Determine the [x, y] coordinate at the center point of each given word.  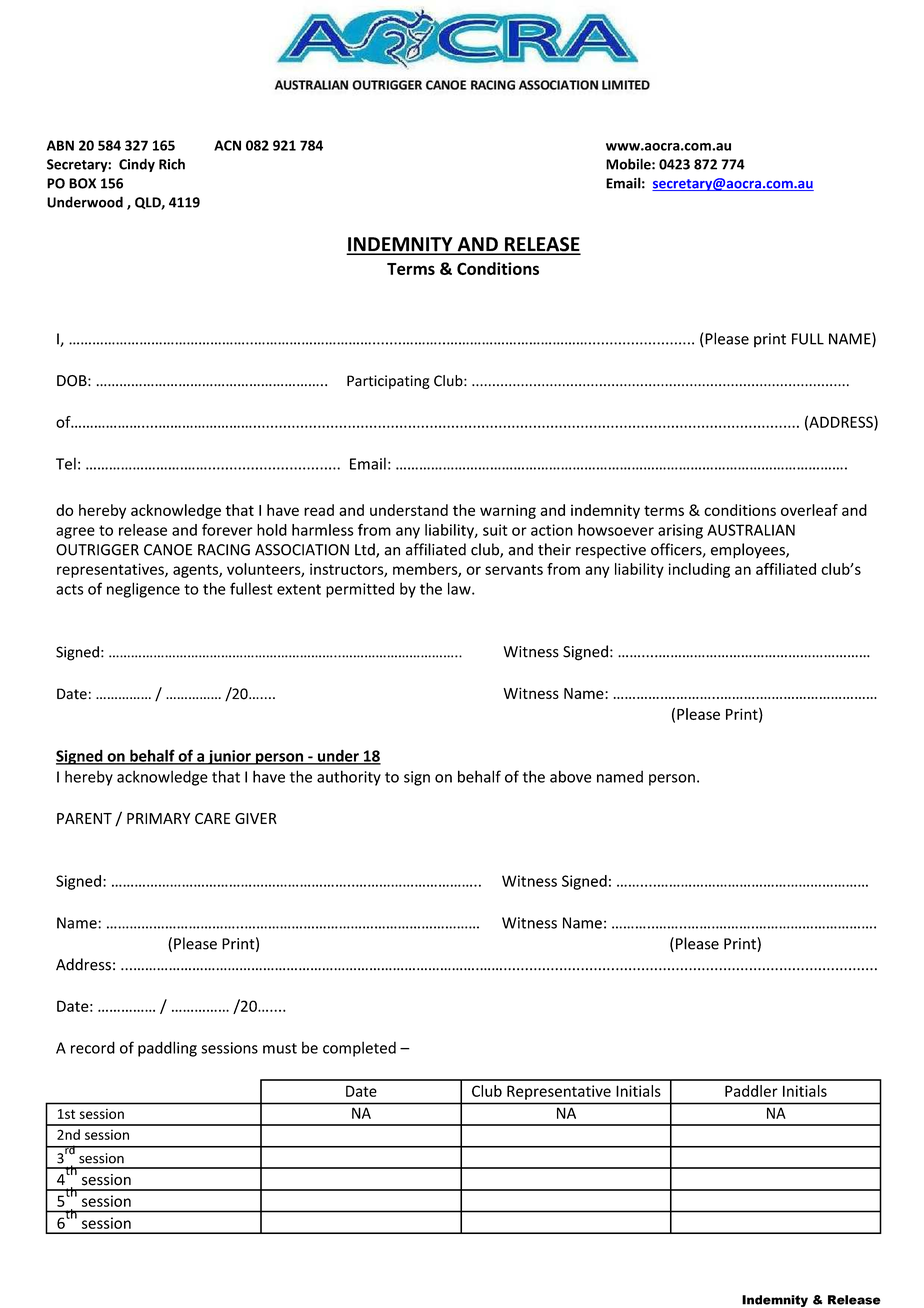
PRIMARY [158, 818]
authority [349, 778]
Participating [388, 382]
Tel [66, 463]
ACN [227, 145]
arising [680, 531]
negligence [143, 590]
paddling [167, 1049]
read [319, 510]
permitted [360, 590]
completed [359, 1049]
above [571, 776]
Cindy [137, 165]
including [699, 570]
